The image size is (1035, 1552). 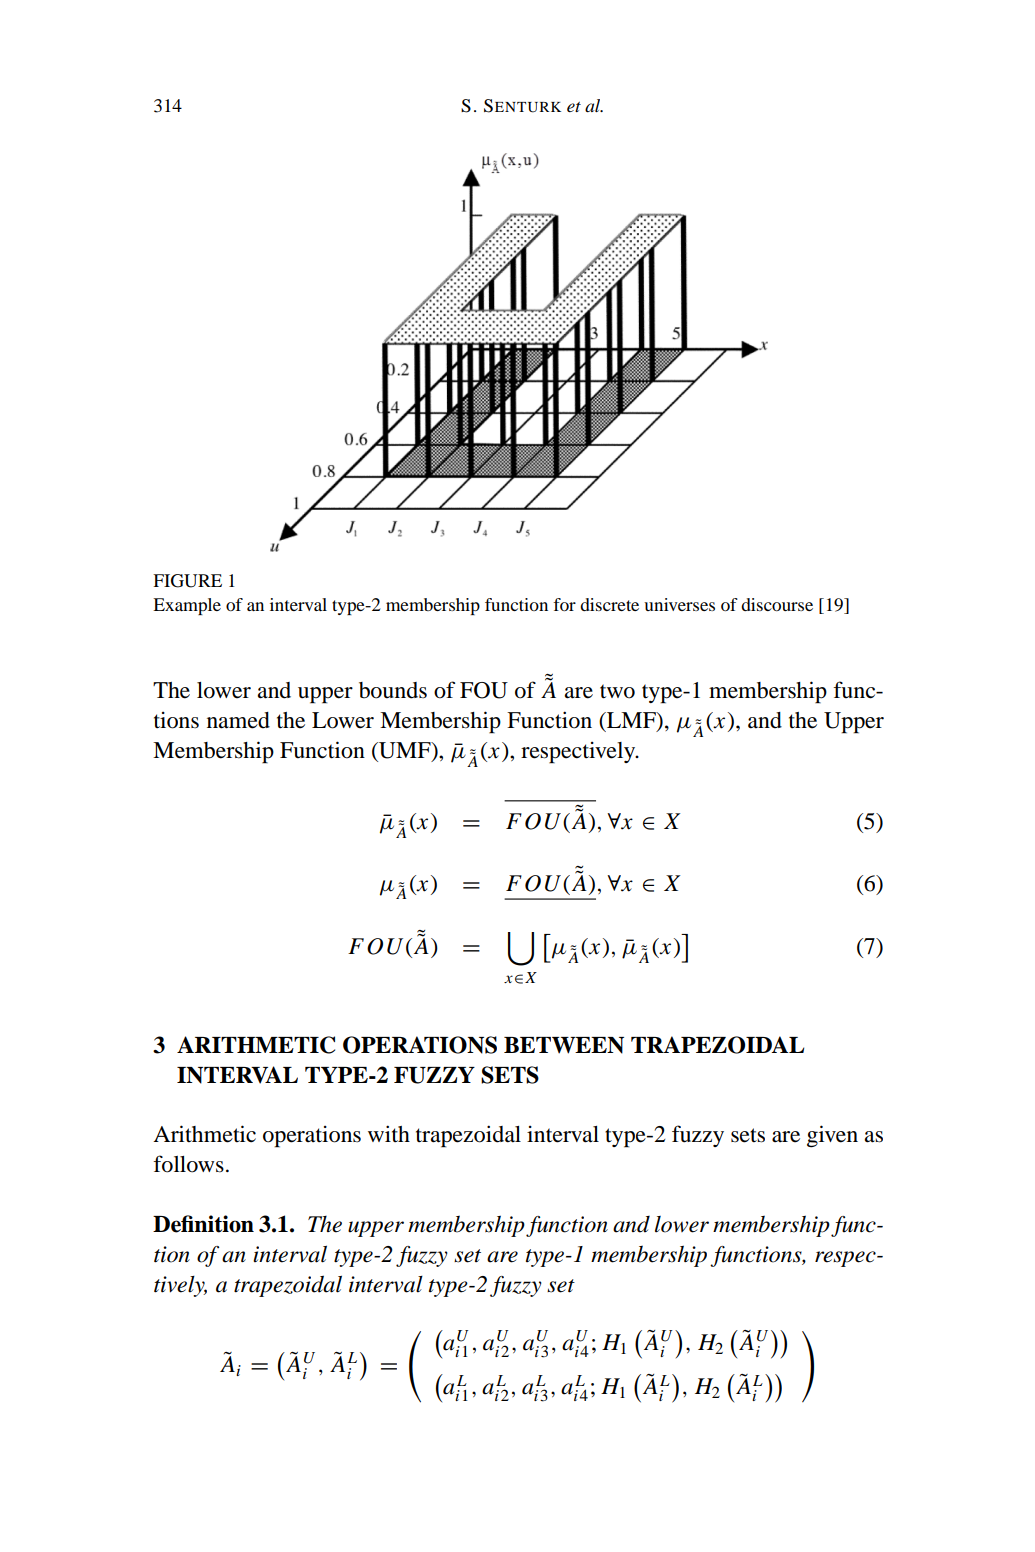 I want to click on discourse, so click(x=777, y=604).
